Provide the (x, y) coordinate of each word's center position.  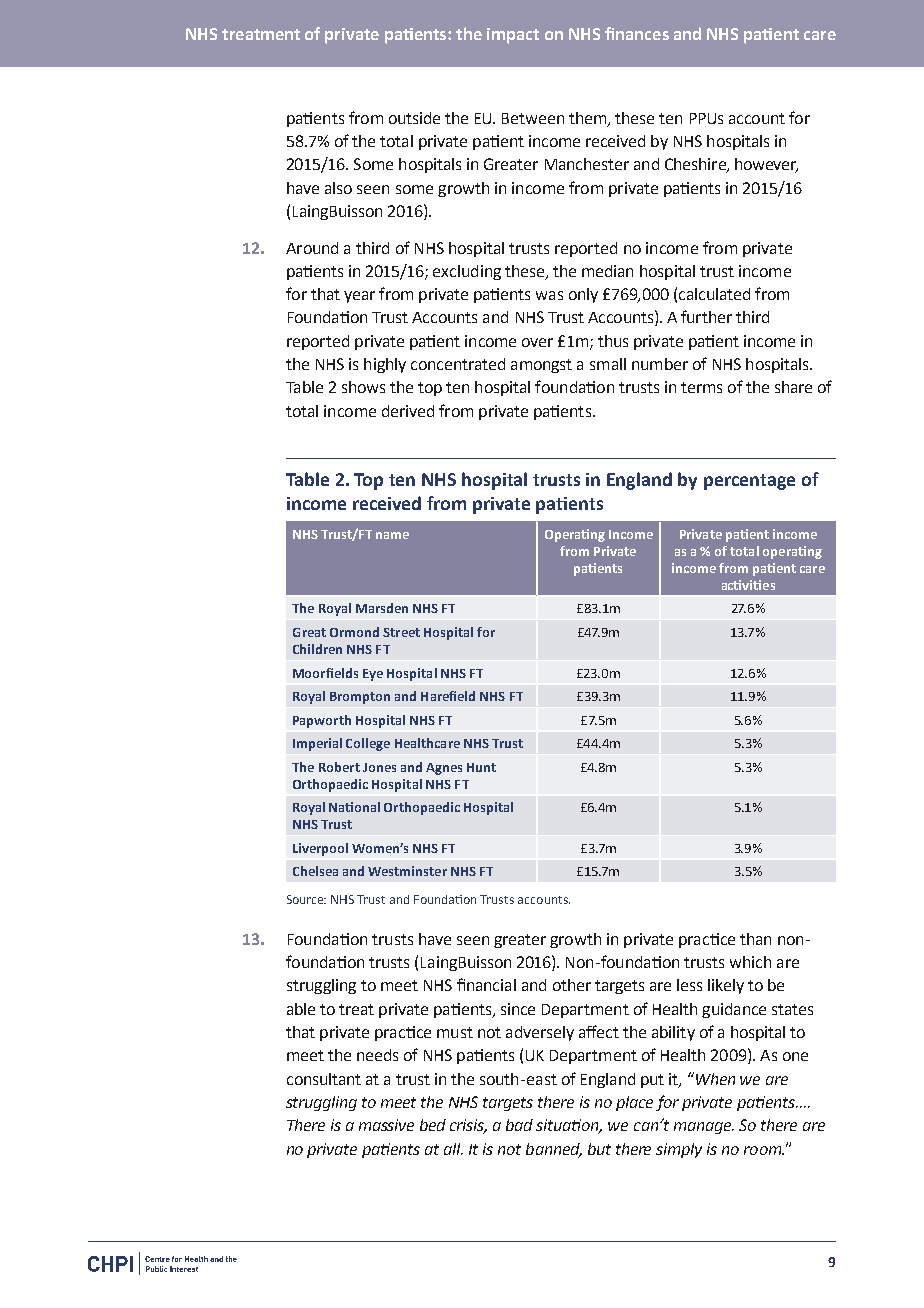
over (537, 342)
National (354, 807)
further (706, 316)
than (755, 939)
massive (386, 1125)
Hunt (481, 767)
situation (569, 1126)
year (359, 297)
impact (513, 36)
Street (401, 632)
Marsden (382, 608)
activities (748, 585)
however (766, 165)
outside (414, 118)
